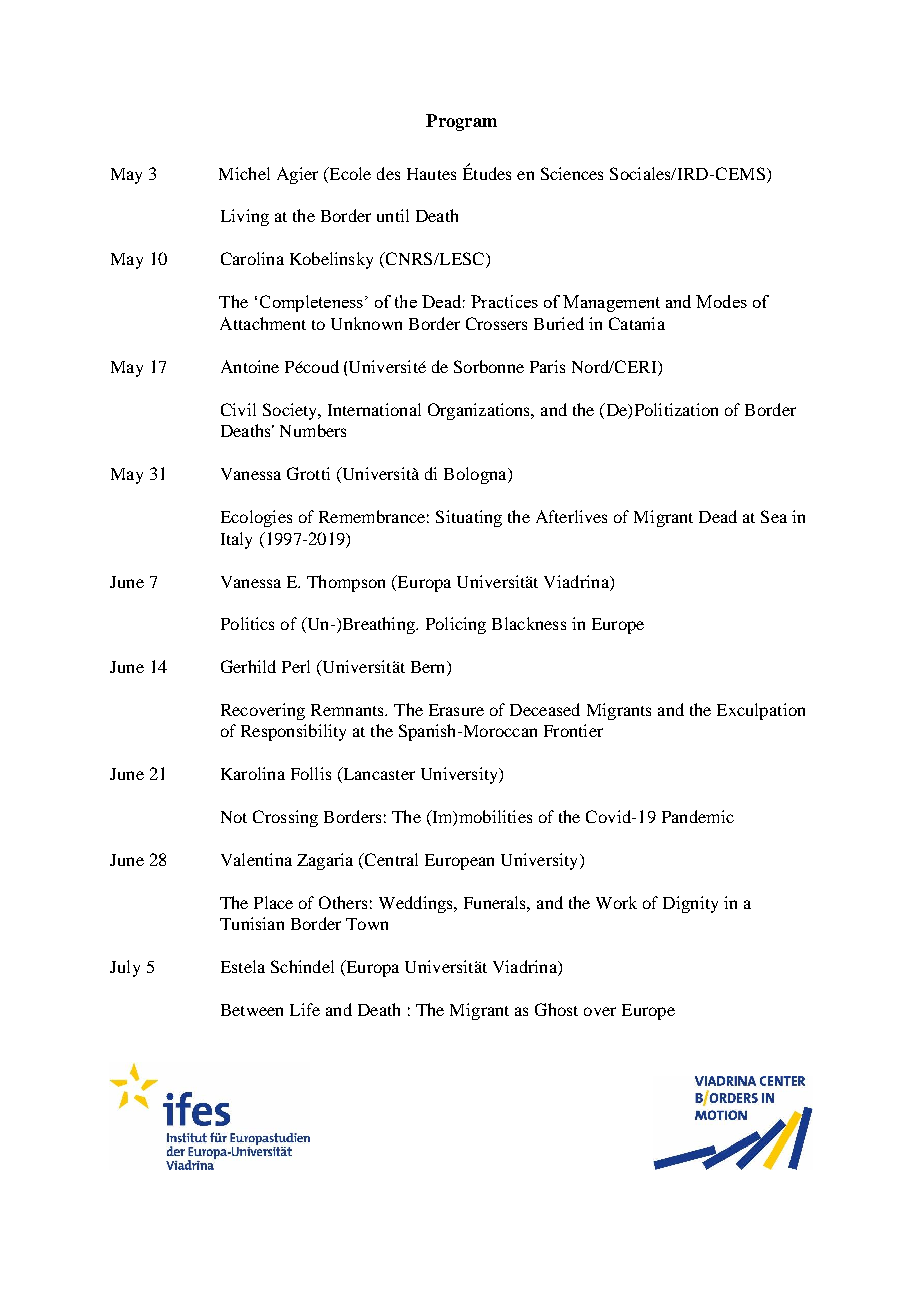 The image size is (924, 1308). What do you see at coordinates (774, 516) in the image?
I see `Sea` at bounding box center [774, 516].
